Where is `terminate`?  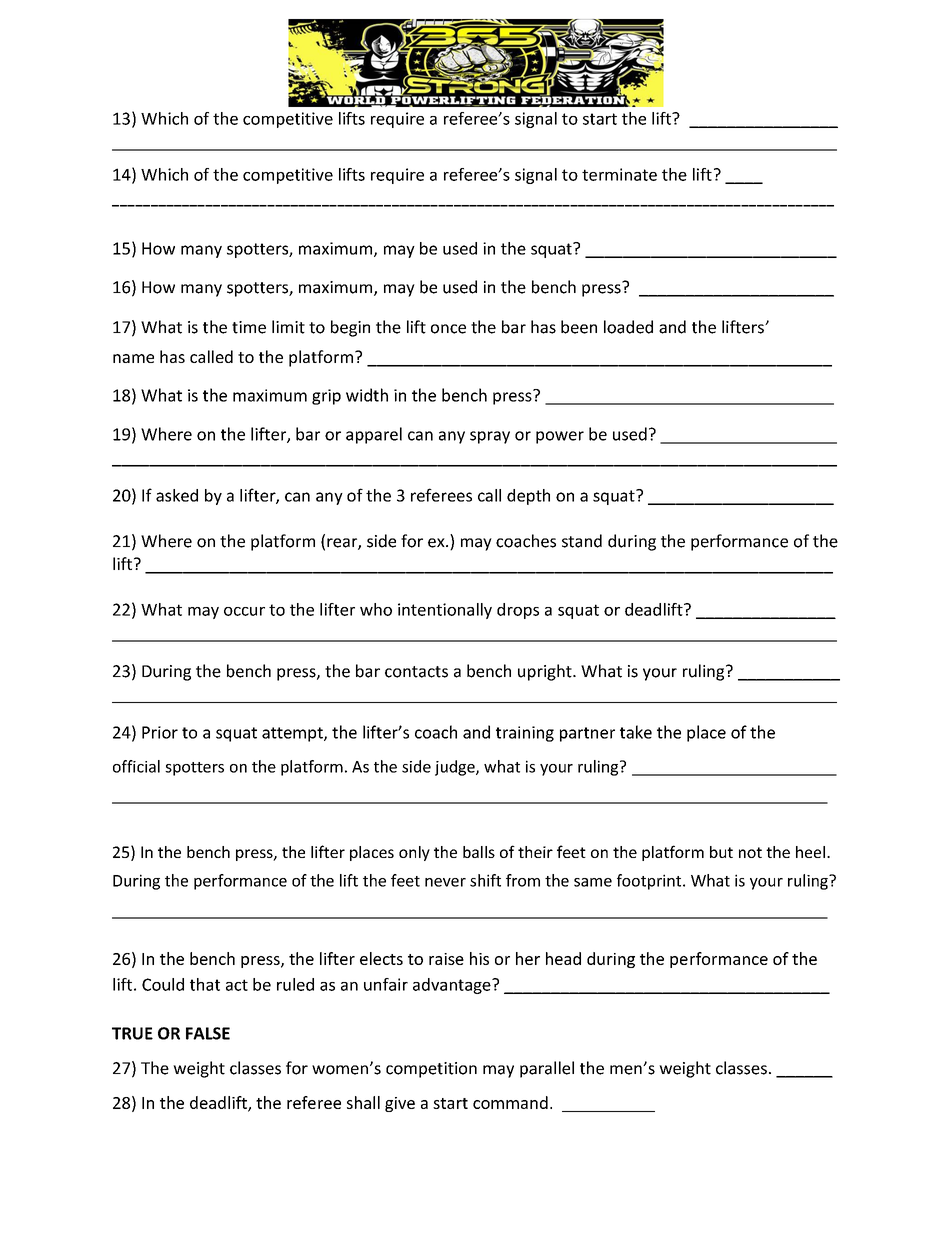
terminate is located at coordinates (619, 174).
